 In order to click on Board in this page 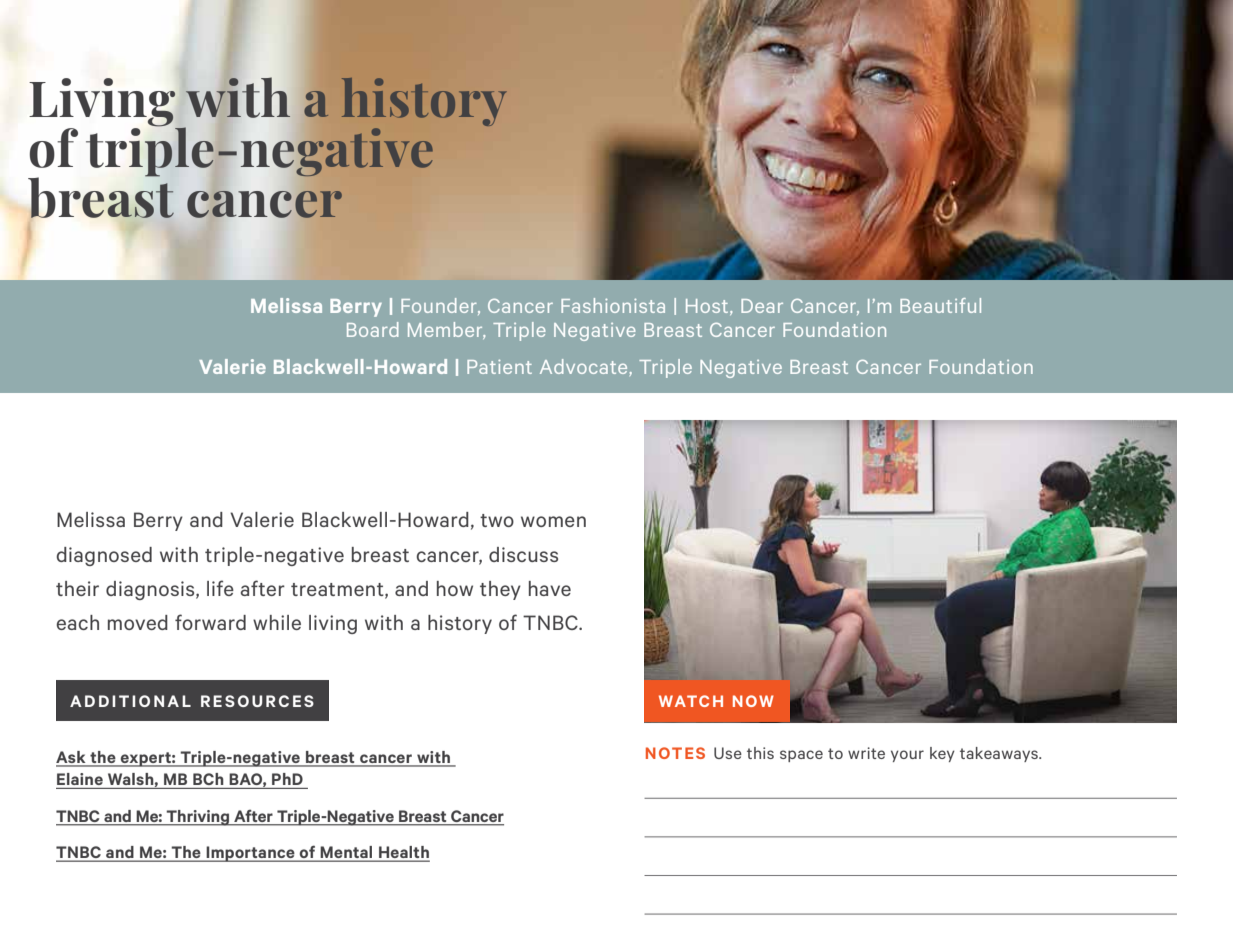, I will do `click(373, 329)`.
